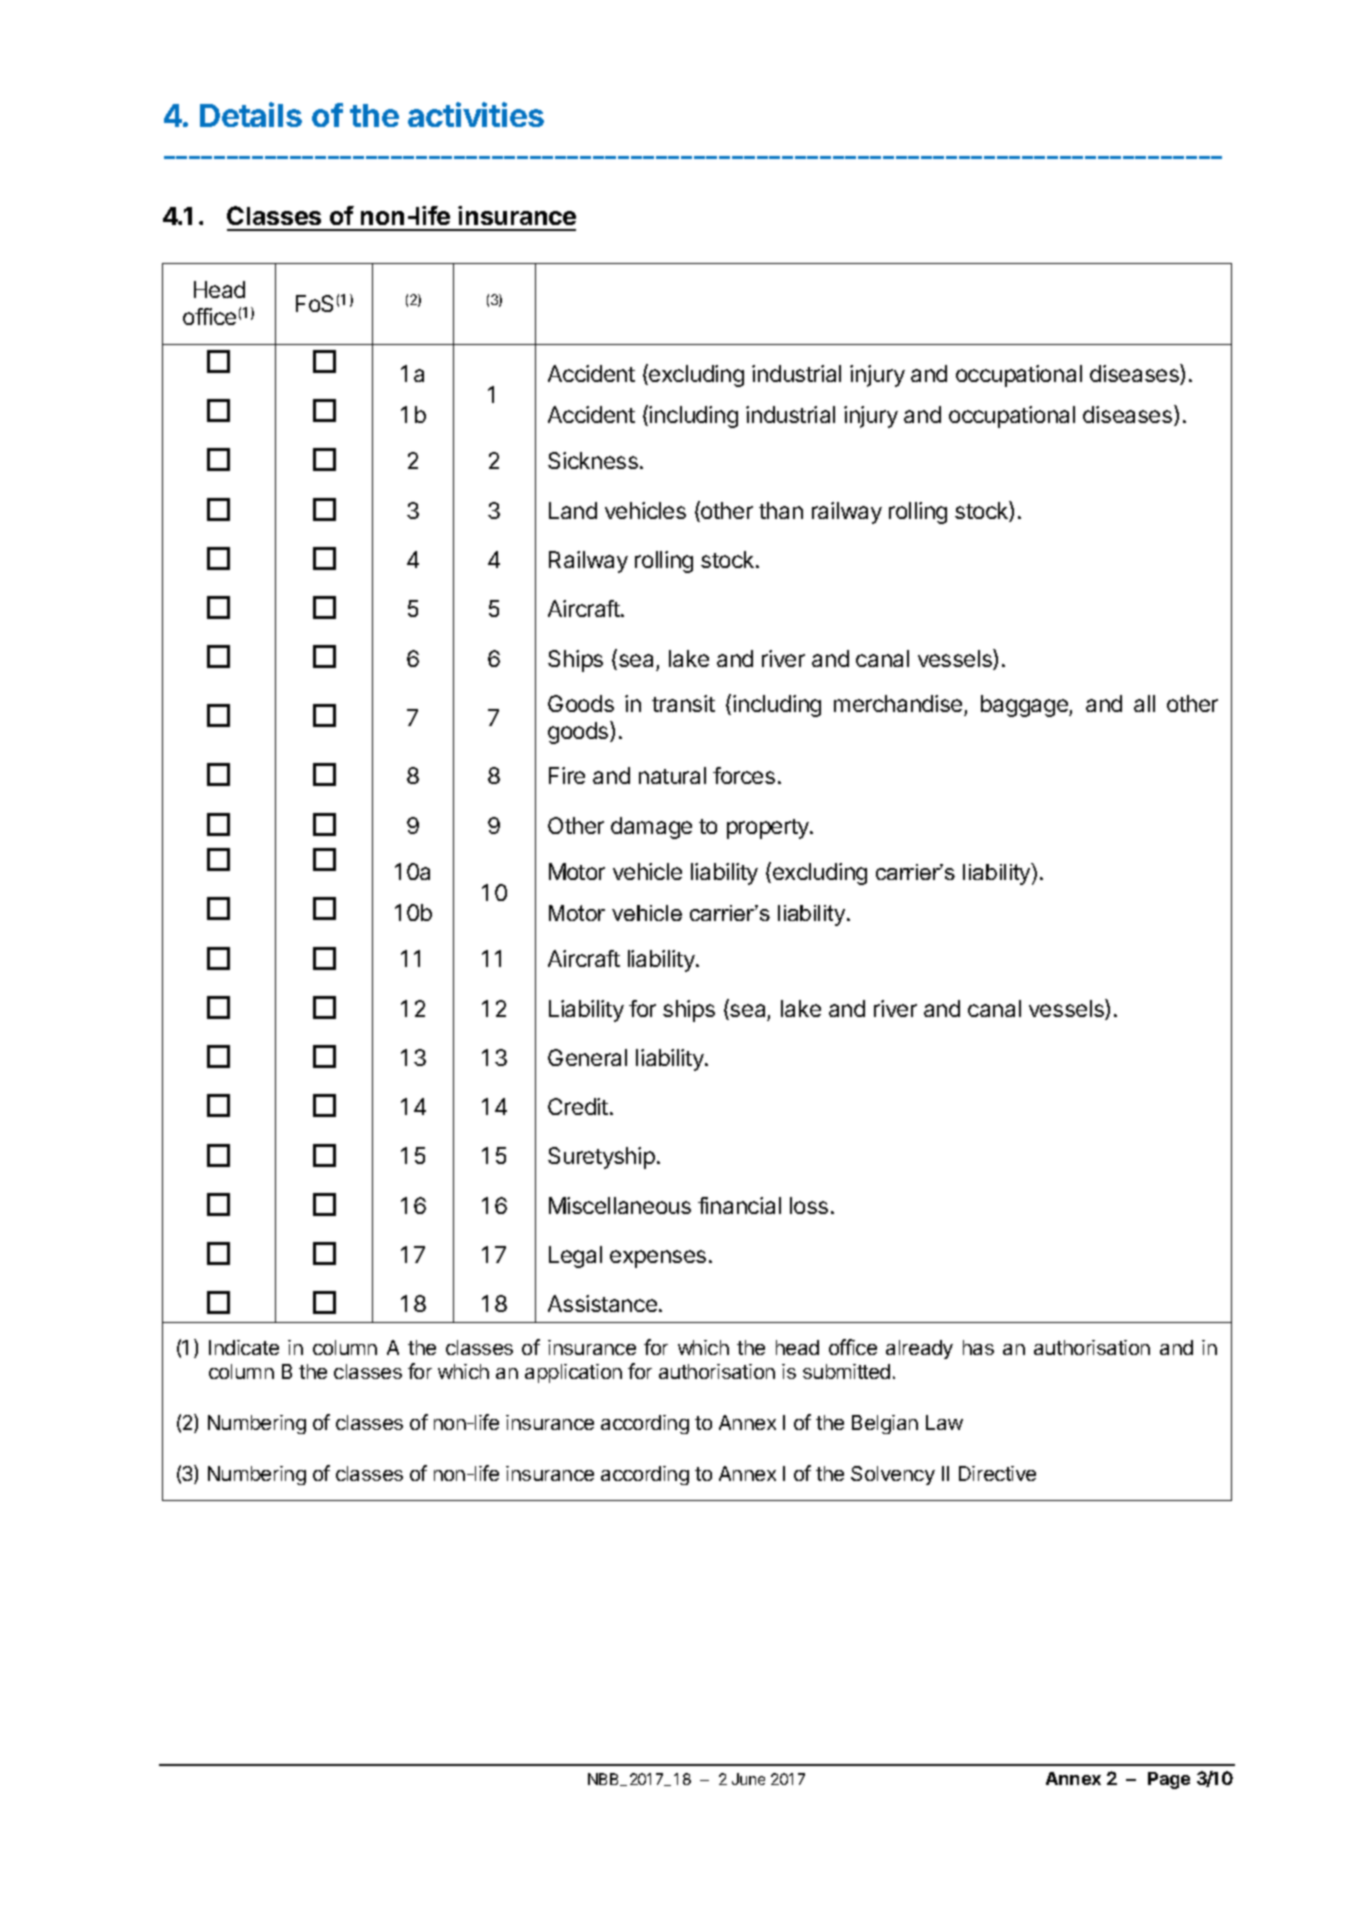 This document has height=1925, width=1361. What do you see at coordinates (672, 775) in the document?
I see `natural` at bounding box center [672, 775].
